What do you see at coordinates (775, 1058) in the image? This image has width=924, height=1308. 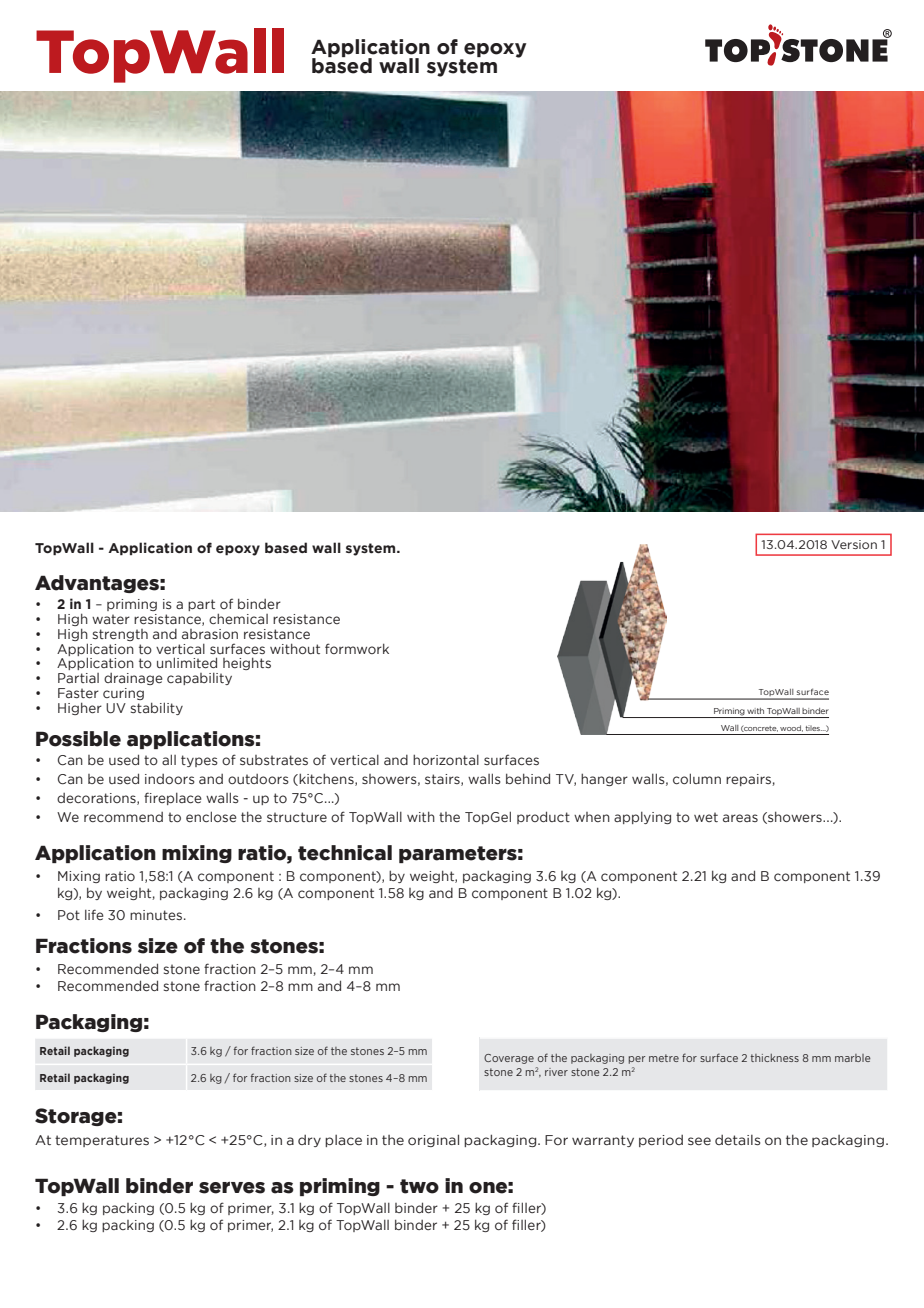 I see `thickness` at bounding box center [775, 1058].
